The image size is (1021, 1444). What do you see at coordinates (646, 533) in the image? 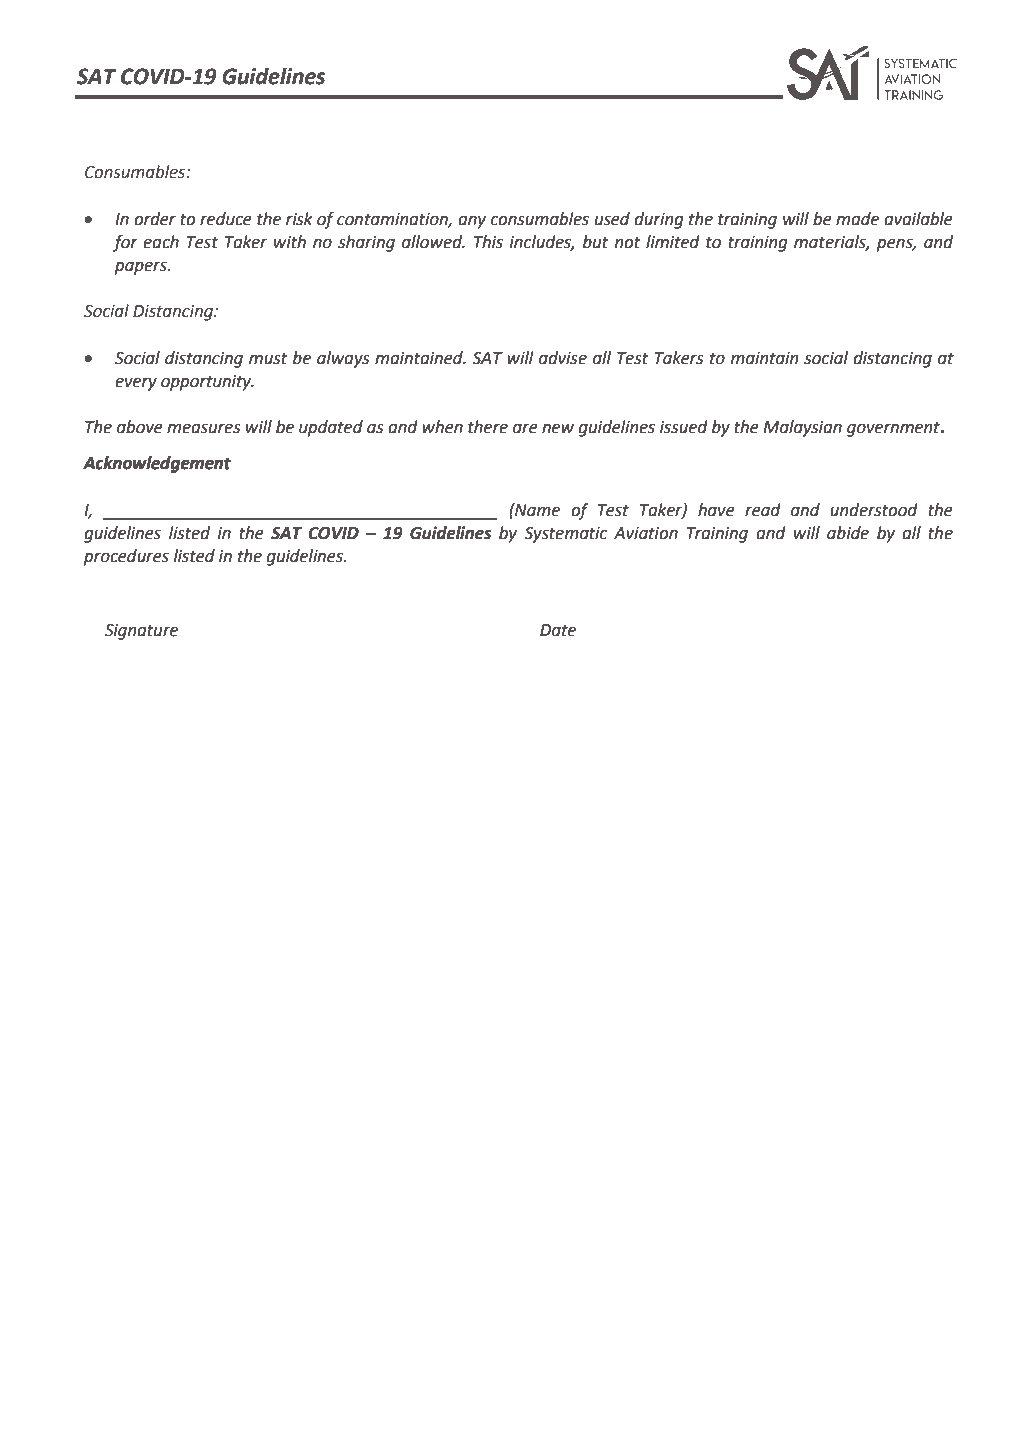
I see `Aviation` at bounding box center [646, 533].
